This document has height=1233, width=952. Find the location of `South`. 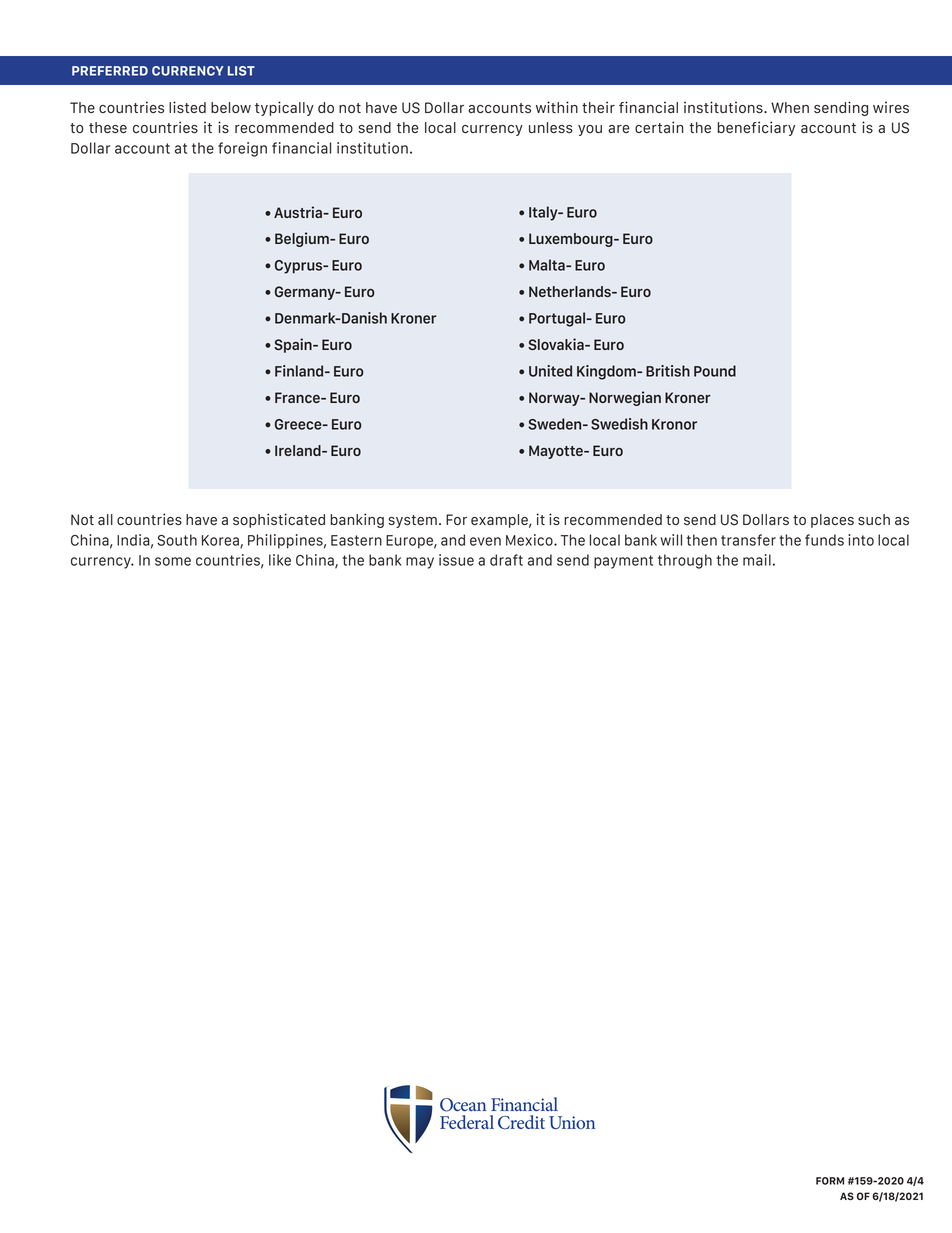

South is located at coordinates (177, 540).
